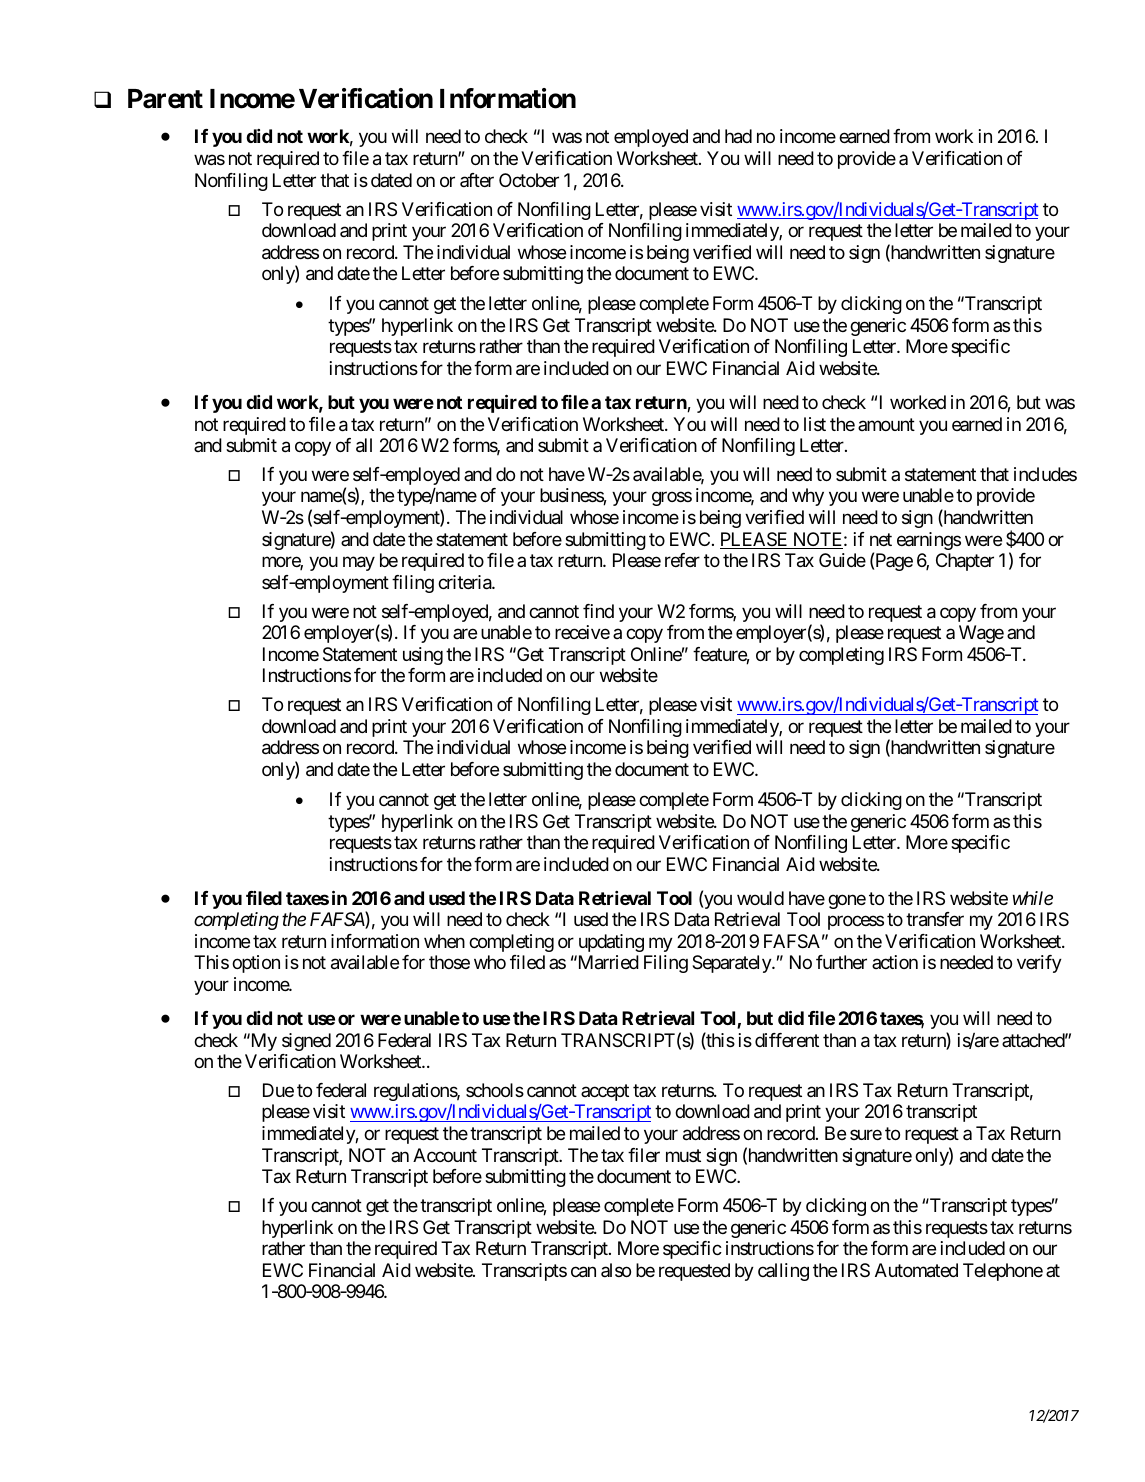 The height and width of the screenshot is (1482, 1145). What do you see at coordinates (445, 1155) in the screenshot?
I see `Account` at bounding box center [445, 1155].
